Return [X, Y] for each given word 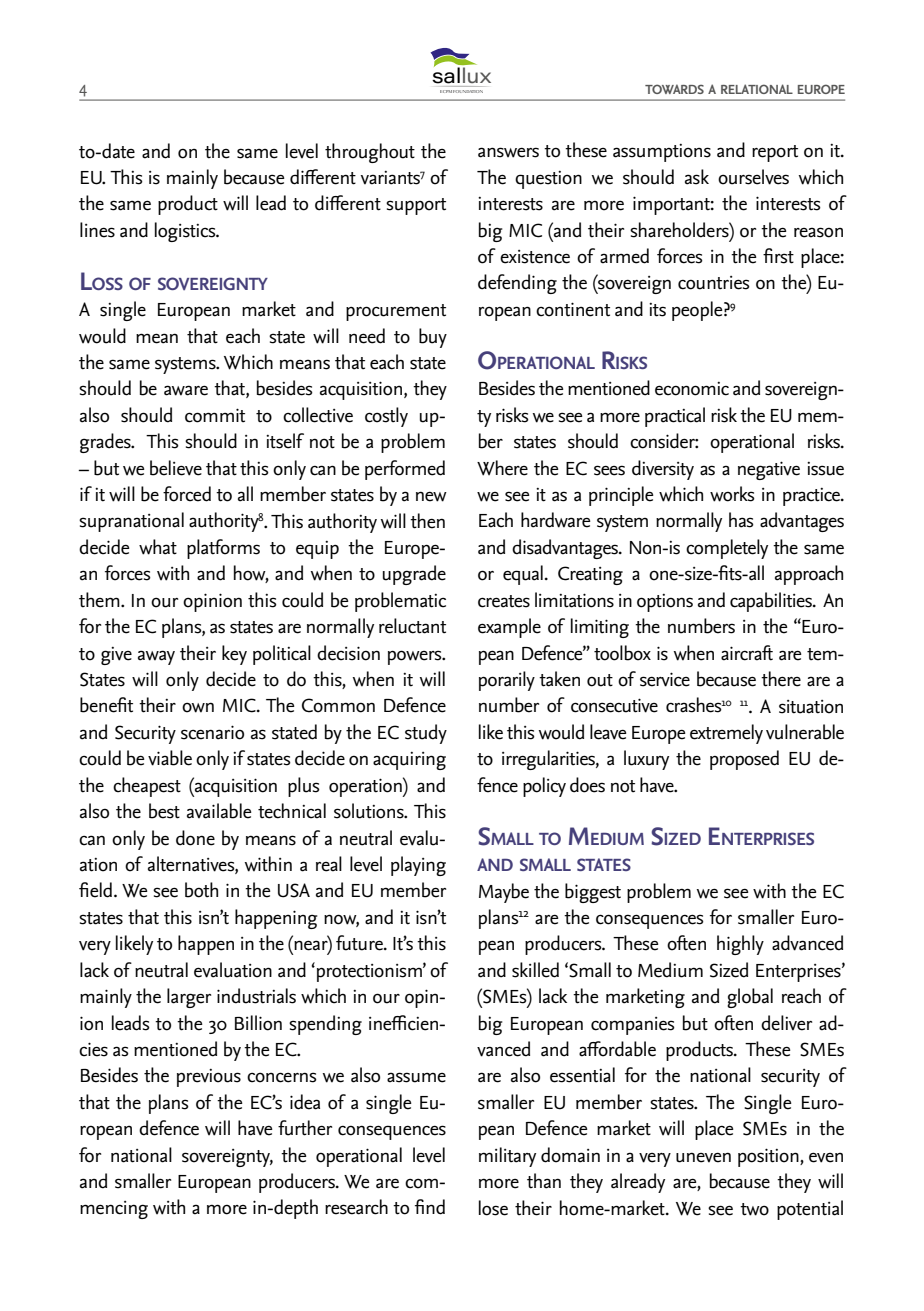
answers [508, 152]
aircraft [747, 653]
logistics [186, 232]
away [156, 657]
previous [209, 1078]
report [775, 153]
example [509, 628]
